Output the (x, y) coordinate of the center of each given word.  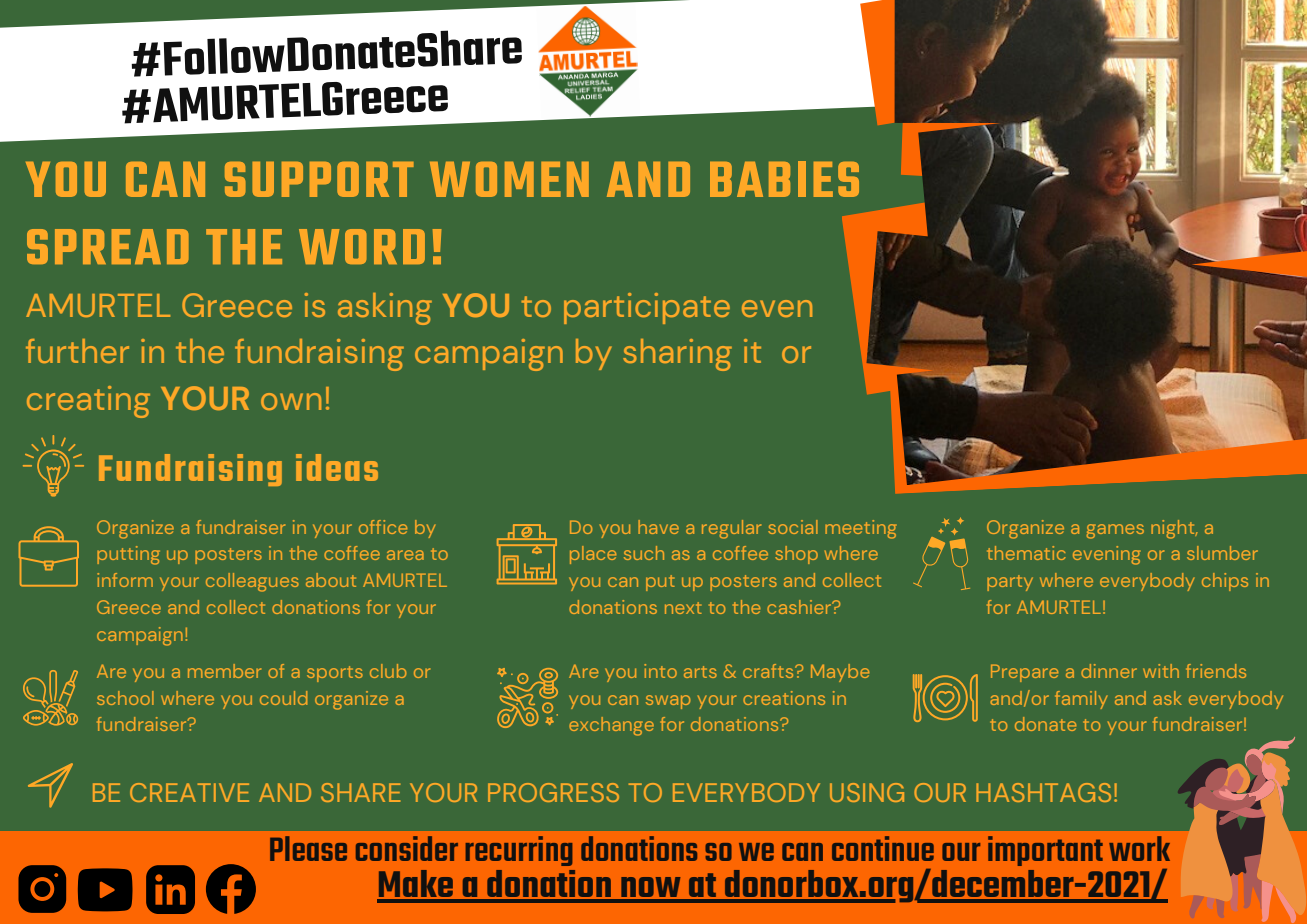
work (1139, 848)
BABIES (784, 179)
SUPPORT (319, 179)
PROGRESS (553, 792)
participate (647, 308)
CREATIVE (189, 792)
